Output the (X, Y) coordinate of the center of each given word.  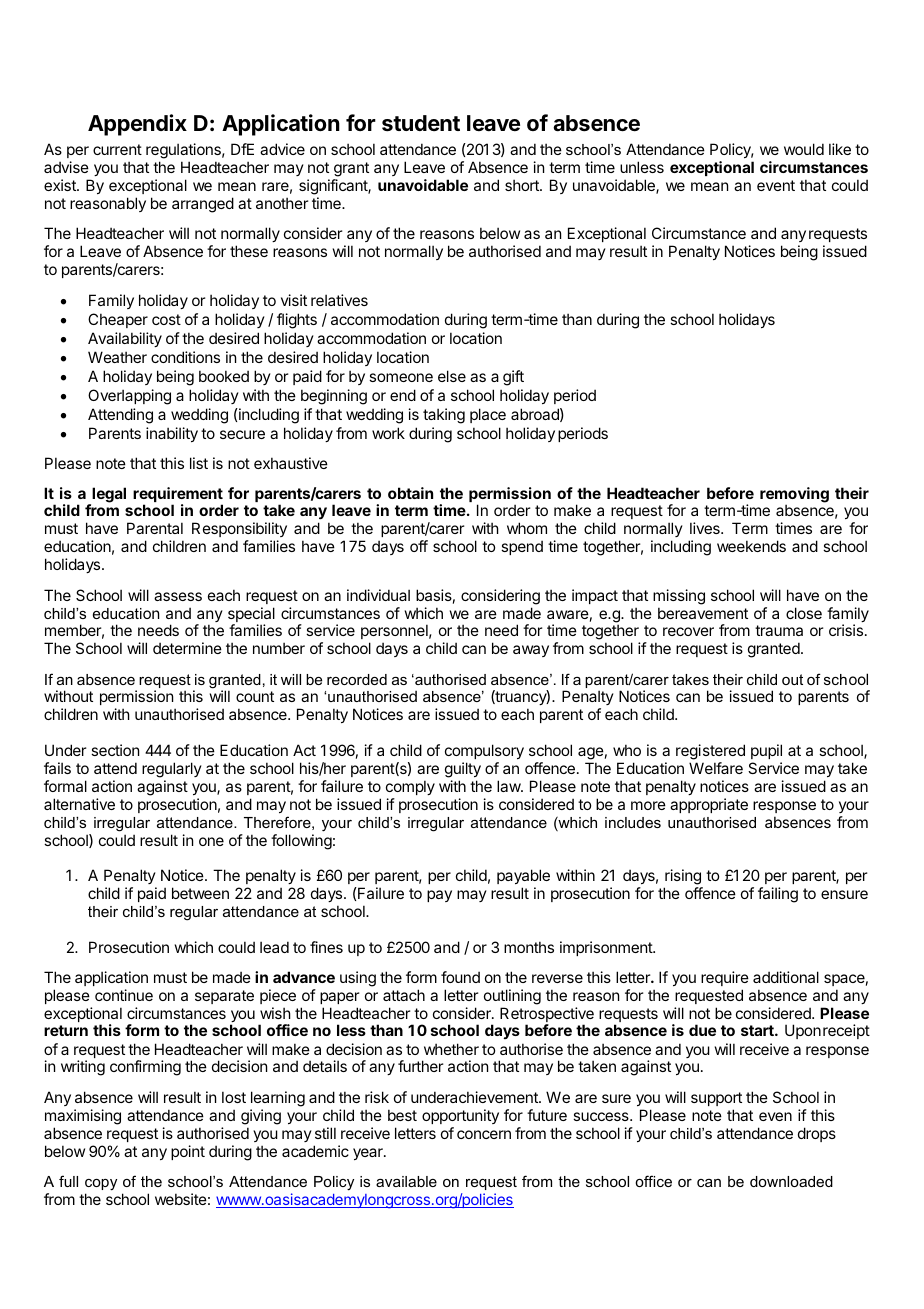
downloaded (791, 1181)
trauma (779, 630)
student (421, 123)
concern (484, 1134)
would (804, 149)
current (117, 149)
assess (178, 596)
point (188, 1152)
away (531, 651)
